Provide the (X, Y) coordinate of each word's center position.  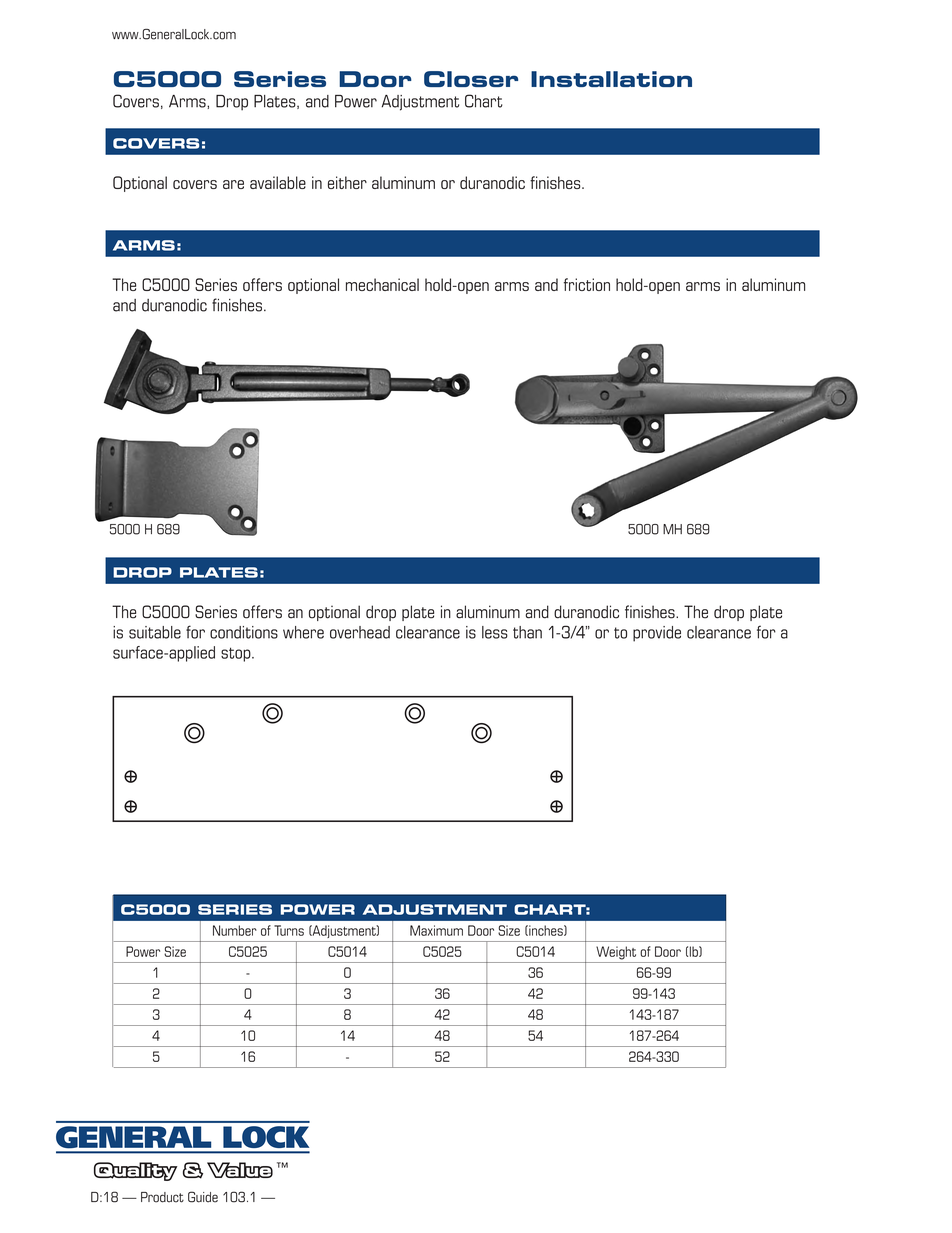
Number (235, 930)
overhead (360, 632)
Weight (616, 953)
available (278, 182)
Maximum (436, 930)
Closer (471, 79)
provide (657, 634)
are (233, 184)
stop (237, 654)
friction (587, 284)
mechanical (382, 284)
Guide (203, 1197)
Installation (611, 79)
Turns (289, 930)
